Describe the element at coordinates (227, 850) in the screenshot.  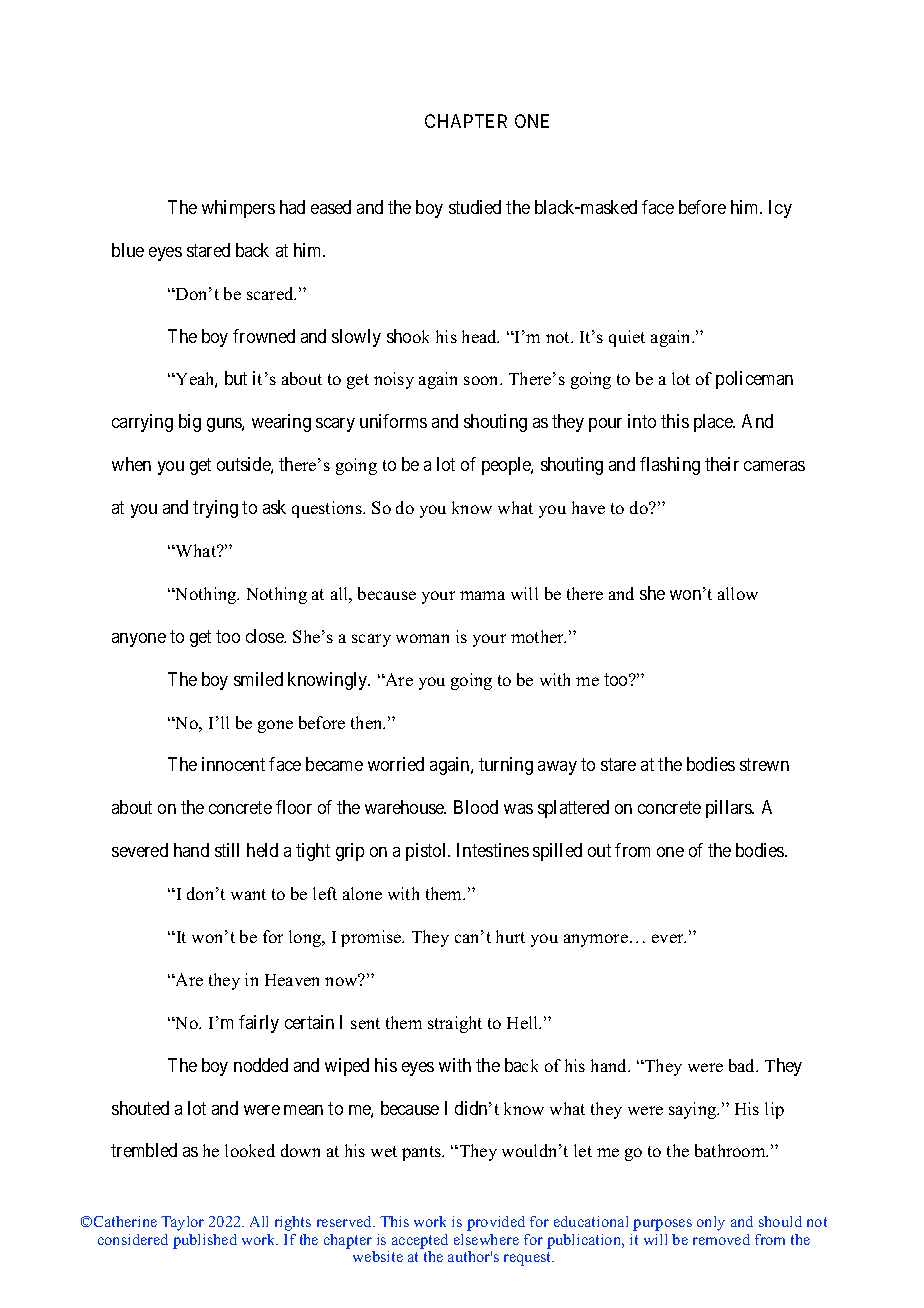
I see `still` at that location.
